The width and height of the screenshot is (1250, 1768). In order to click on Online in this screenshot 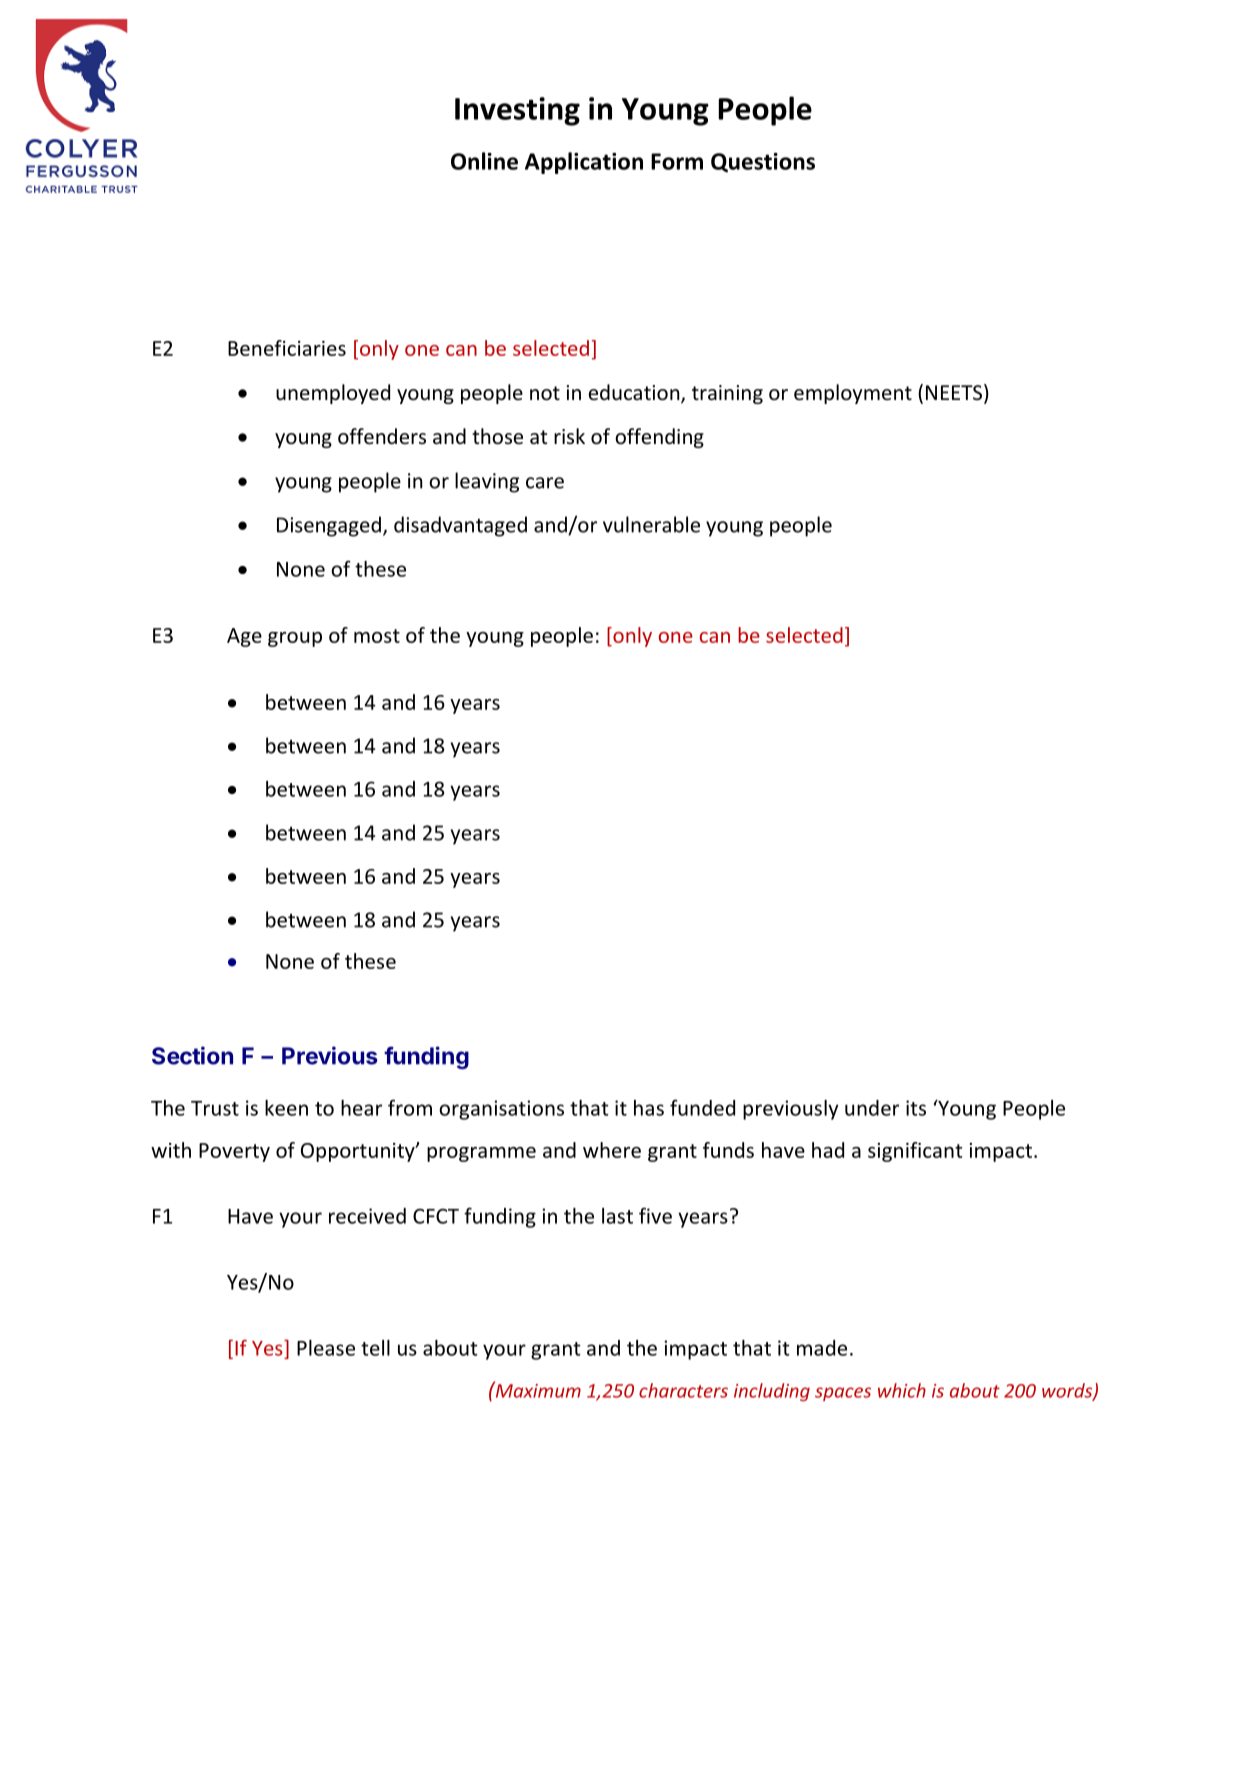, I will do `click(484, 161)`.
